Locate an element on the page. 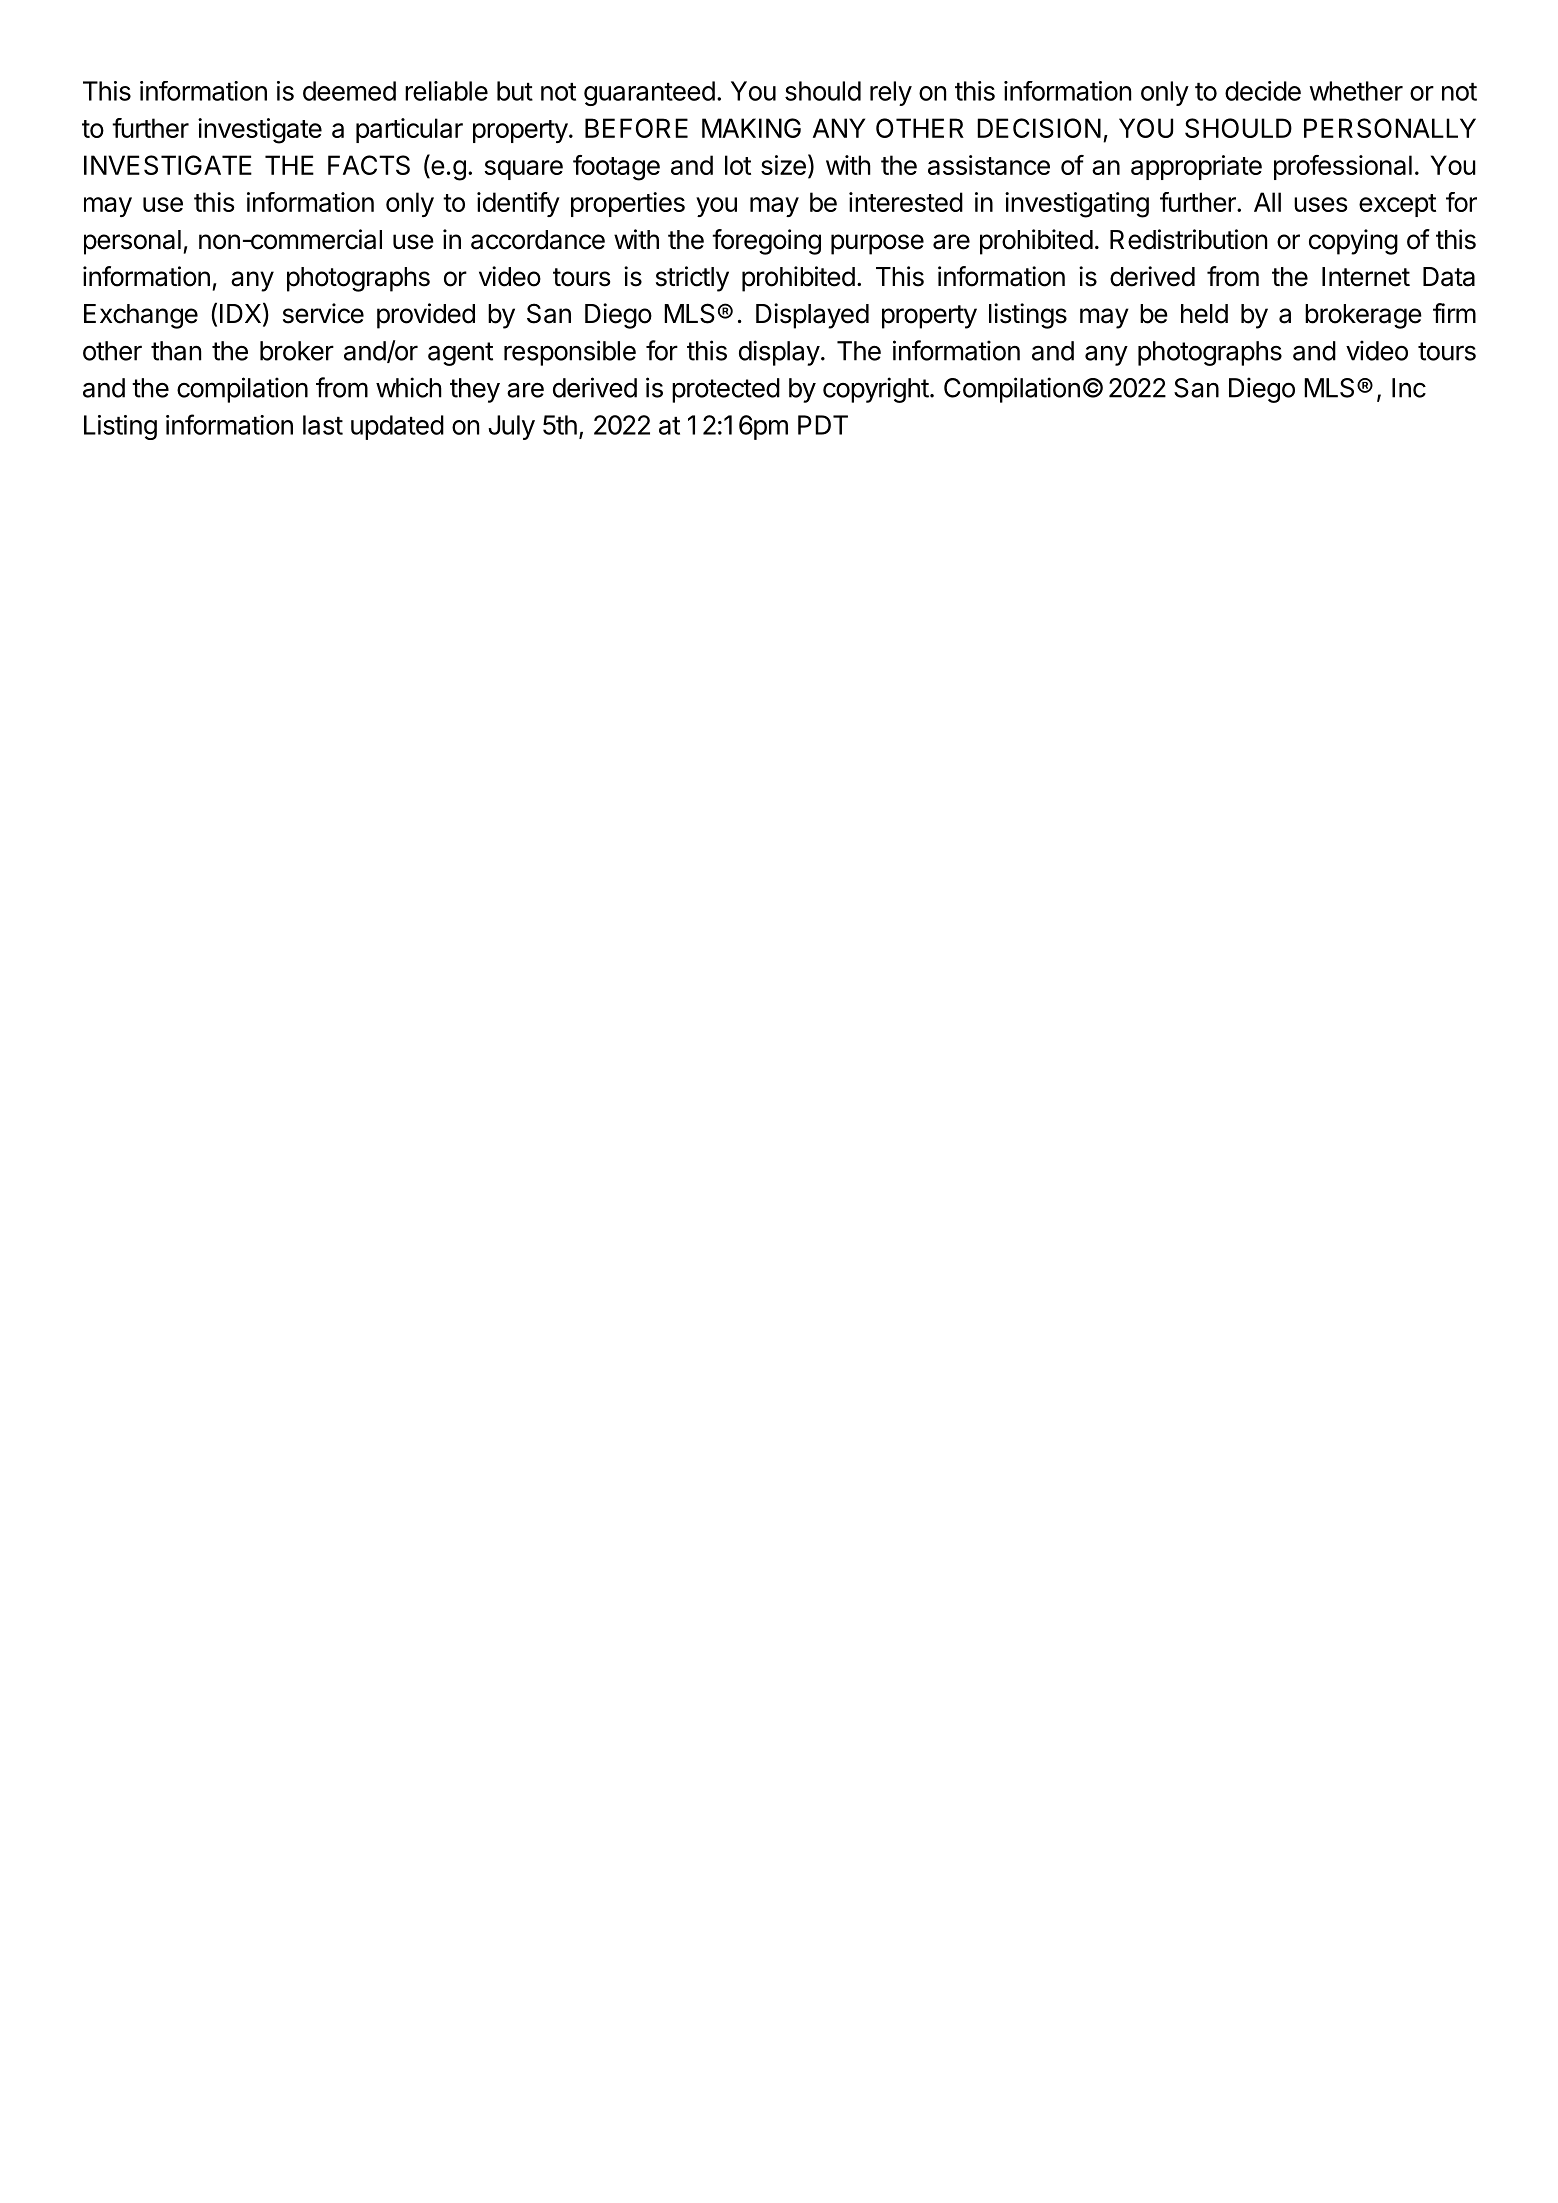 This document has height=2203, width=1558. FACTS is located at coordinates (369, 165).
